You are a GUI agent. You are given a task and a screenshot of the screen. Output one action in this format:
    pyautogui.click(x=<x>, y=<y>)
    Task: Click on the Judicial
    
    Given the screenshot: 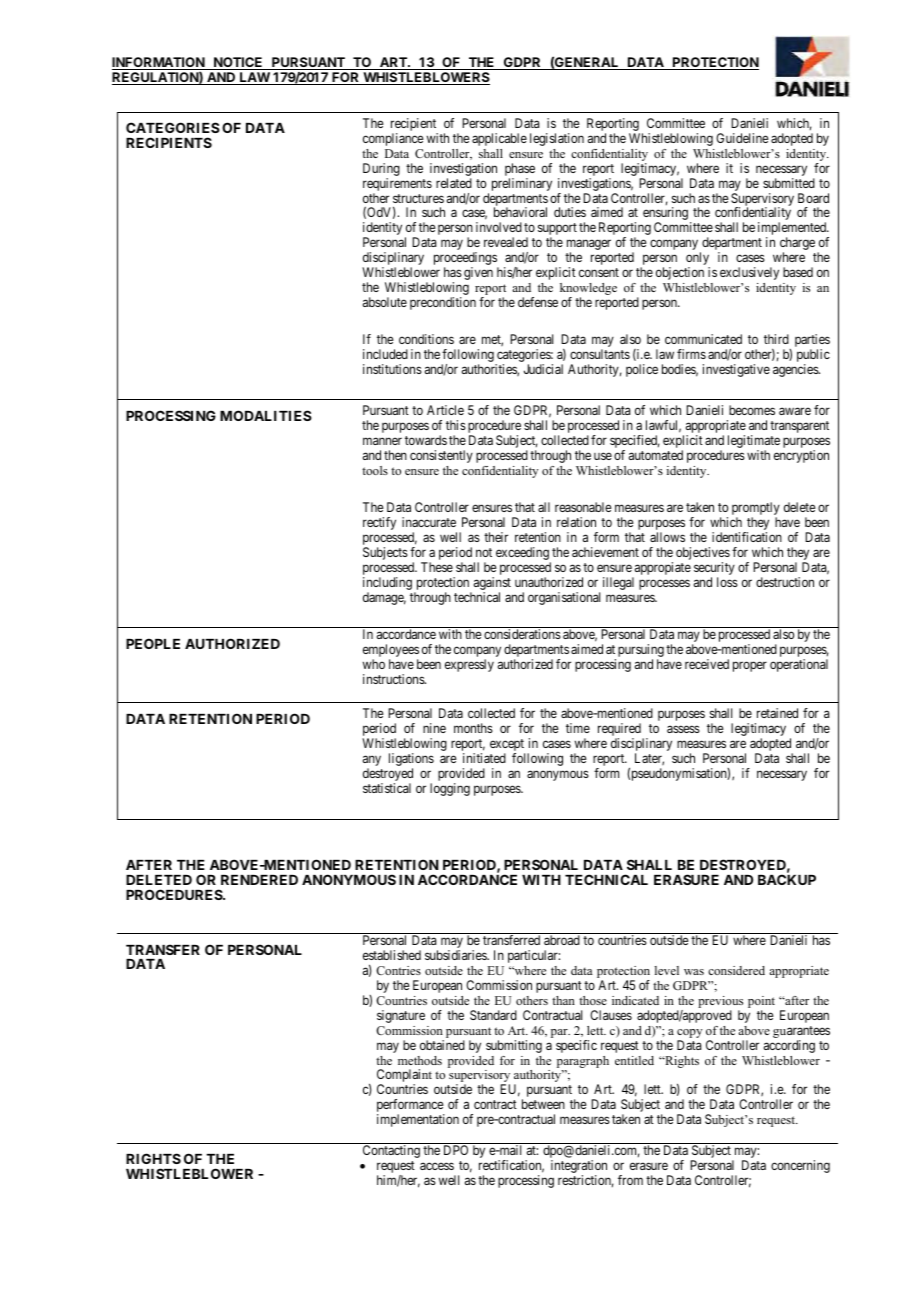 What is the action you would take?
    pyautogui.click(x=543, y=369)
